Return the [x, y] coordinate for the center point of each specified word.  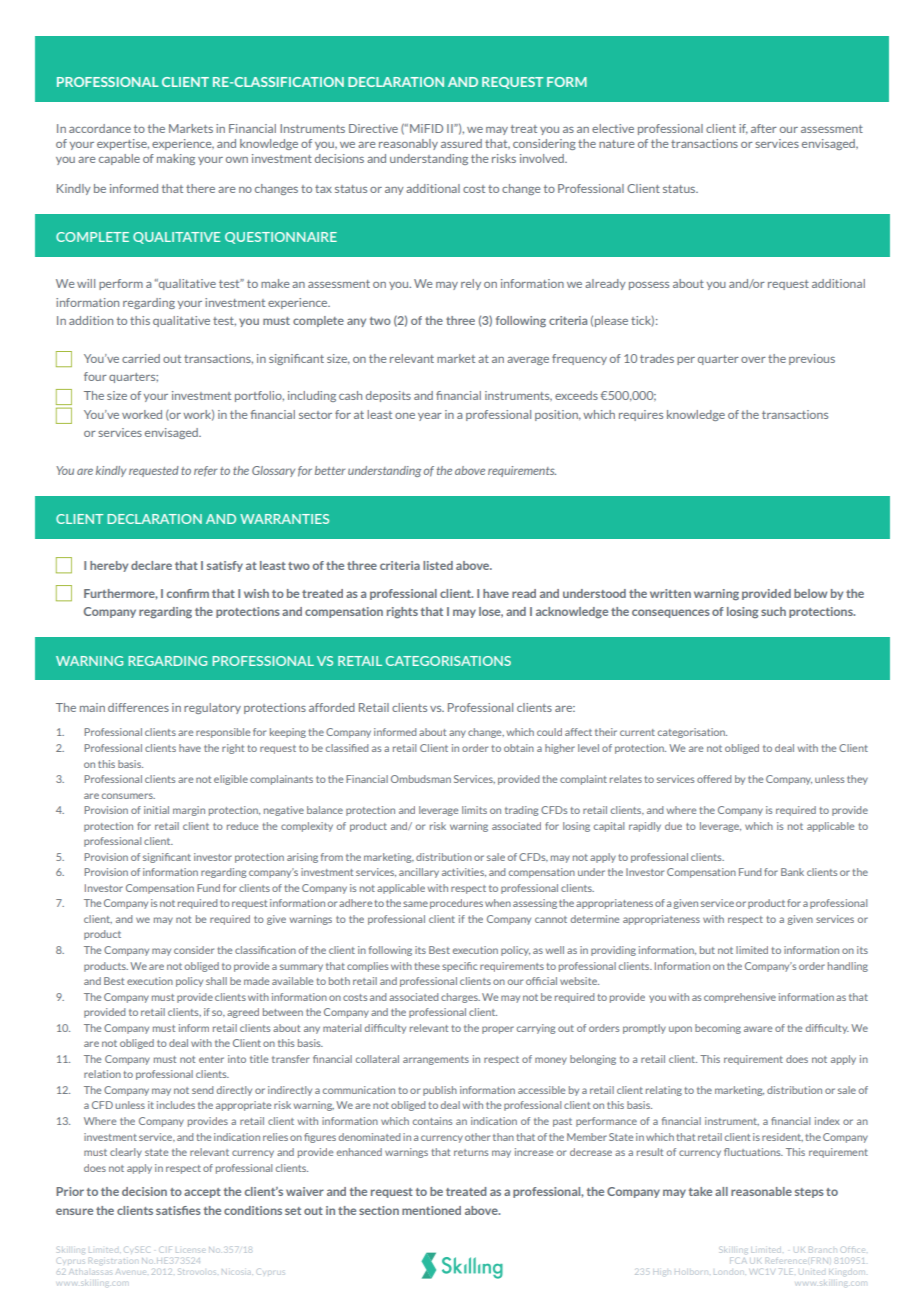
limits [474, 810]
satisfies [178, 1210]
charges [460, 998]
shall [216, 981]
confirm [188, 593]
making [176, 159]
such [773, 611]
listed [438, 565]
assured [461, 143]
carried [141, 358]
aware [758, 1029]
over [753, 360]
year [430, 417]
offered [714, 779]
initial [156, 810]
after [764, 128]
